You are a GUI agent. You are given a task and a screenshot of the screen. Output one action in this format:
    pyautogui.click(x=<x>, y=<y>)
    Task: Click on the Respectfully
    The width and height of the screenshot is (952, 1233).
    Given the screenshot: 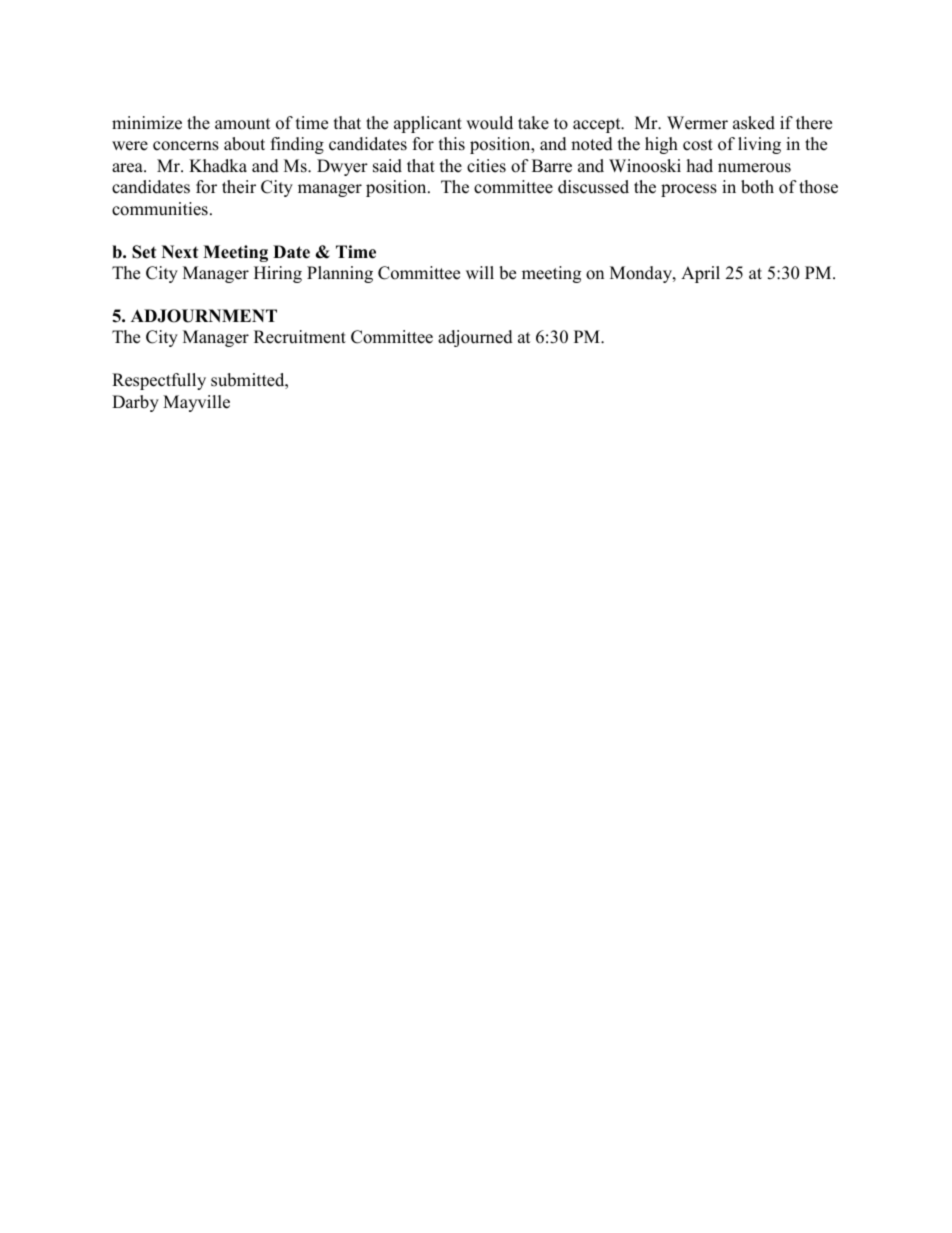 What is the action you would take?
    pyautogui.click(x=159, y=381)
